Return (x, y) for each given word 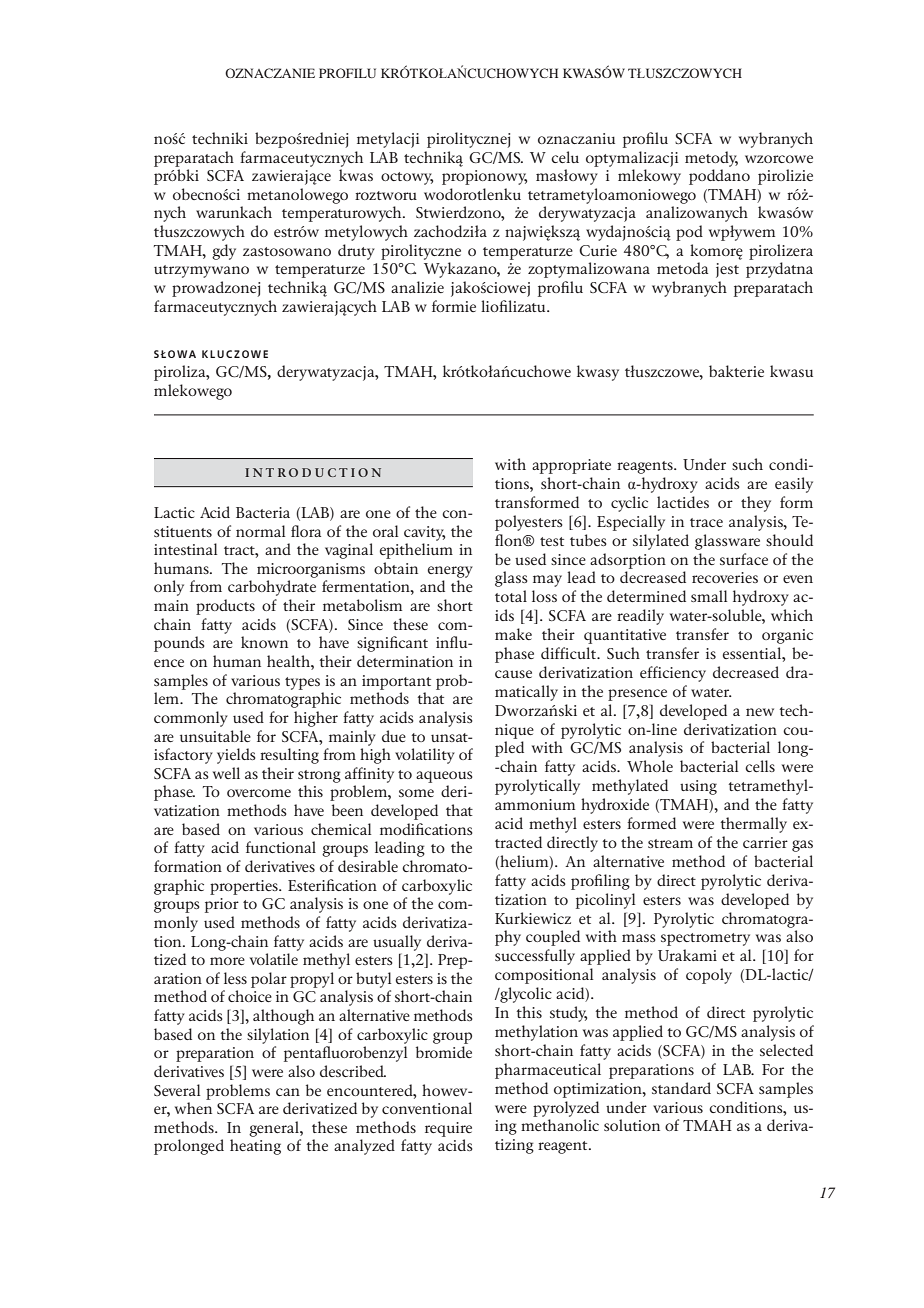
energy (450, 572)
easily (794, 485)
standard (681, 1088)
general (275, 1129)
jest (727, 270)
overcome (259, 793)
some (416, 793)
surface (744, 559)
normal (260, 531)
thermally (753, 825)
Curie (598, 250)
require (448, 1129)
